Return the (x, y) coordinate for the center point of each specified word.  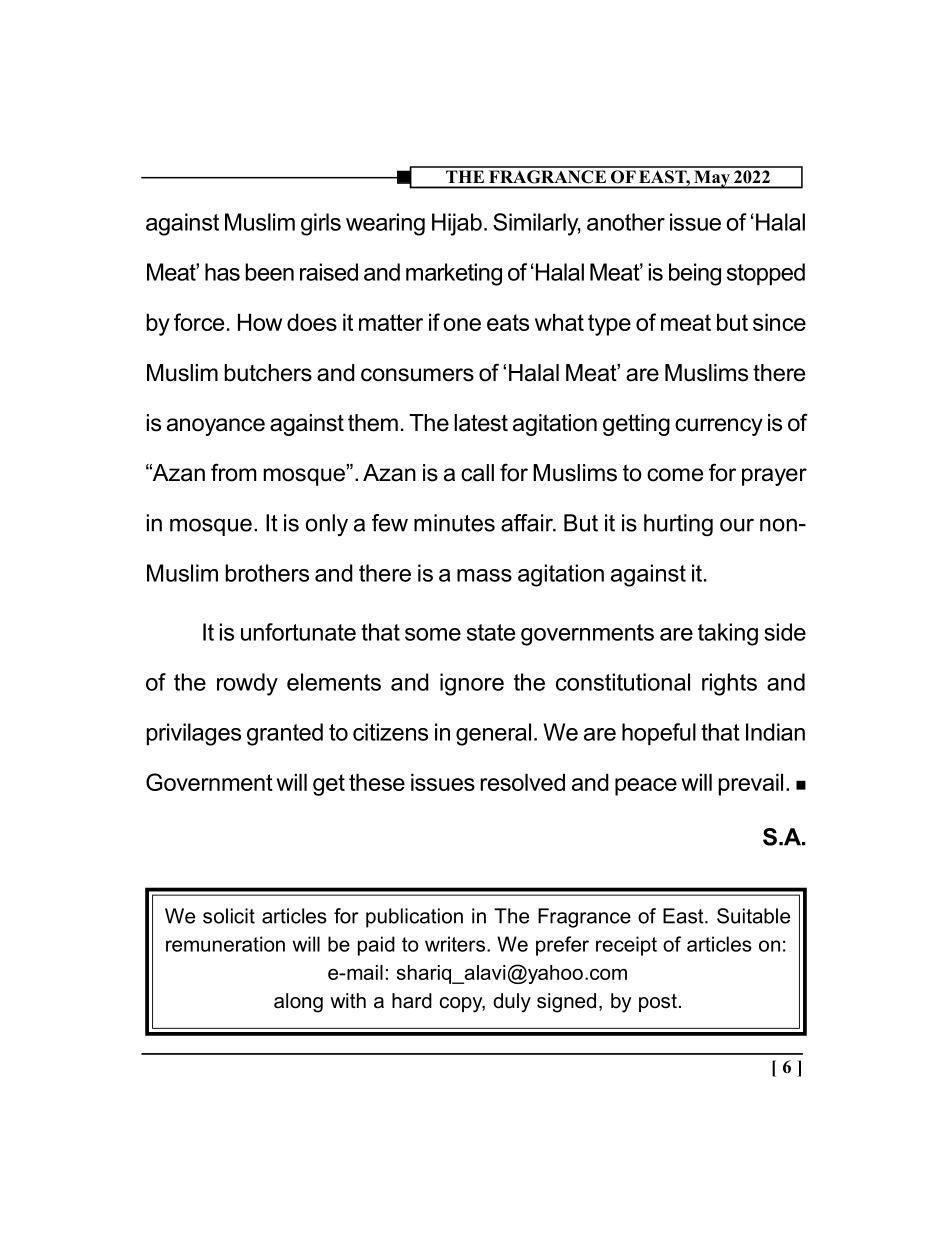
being (695, 274)
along (298, 1003)
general (493, 734)
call (477, 473)
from (233, 472)
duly (512, 1003)
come (675, 475)
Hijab (457, 224)
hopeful (659, 734)
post (658, 1002)
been (269, 272)
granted (285, 734)
